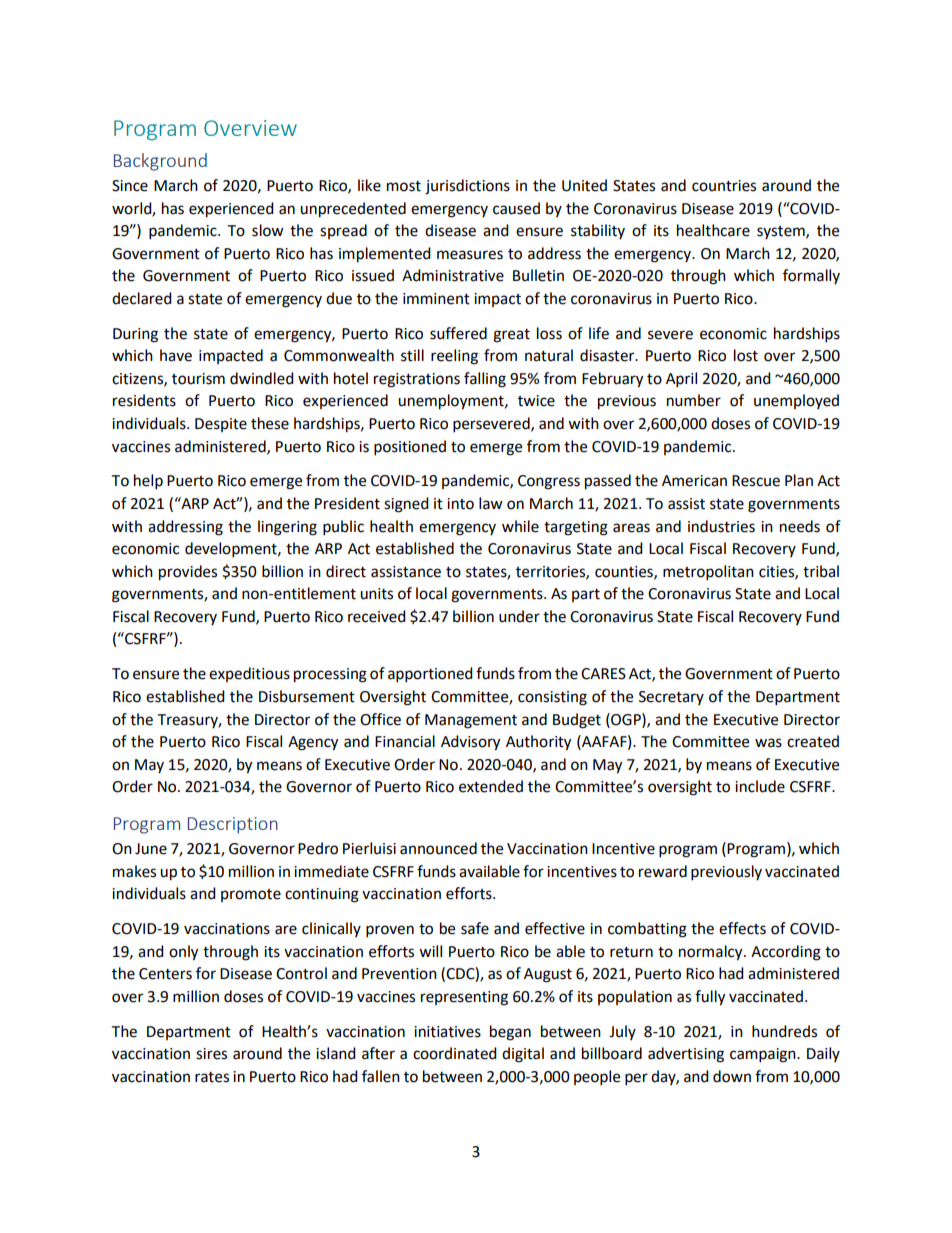  I want to click on Background, so click(160, 162).
